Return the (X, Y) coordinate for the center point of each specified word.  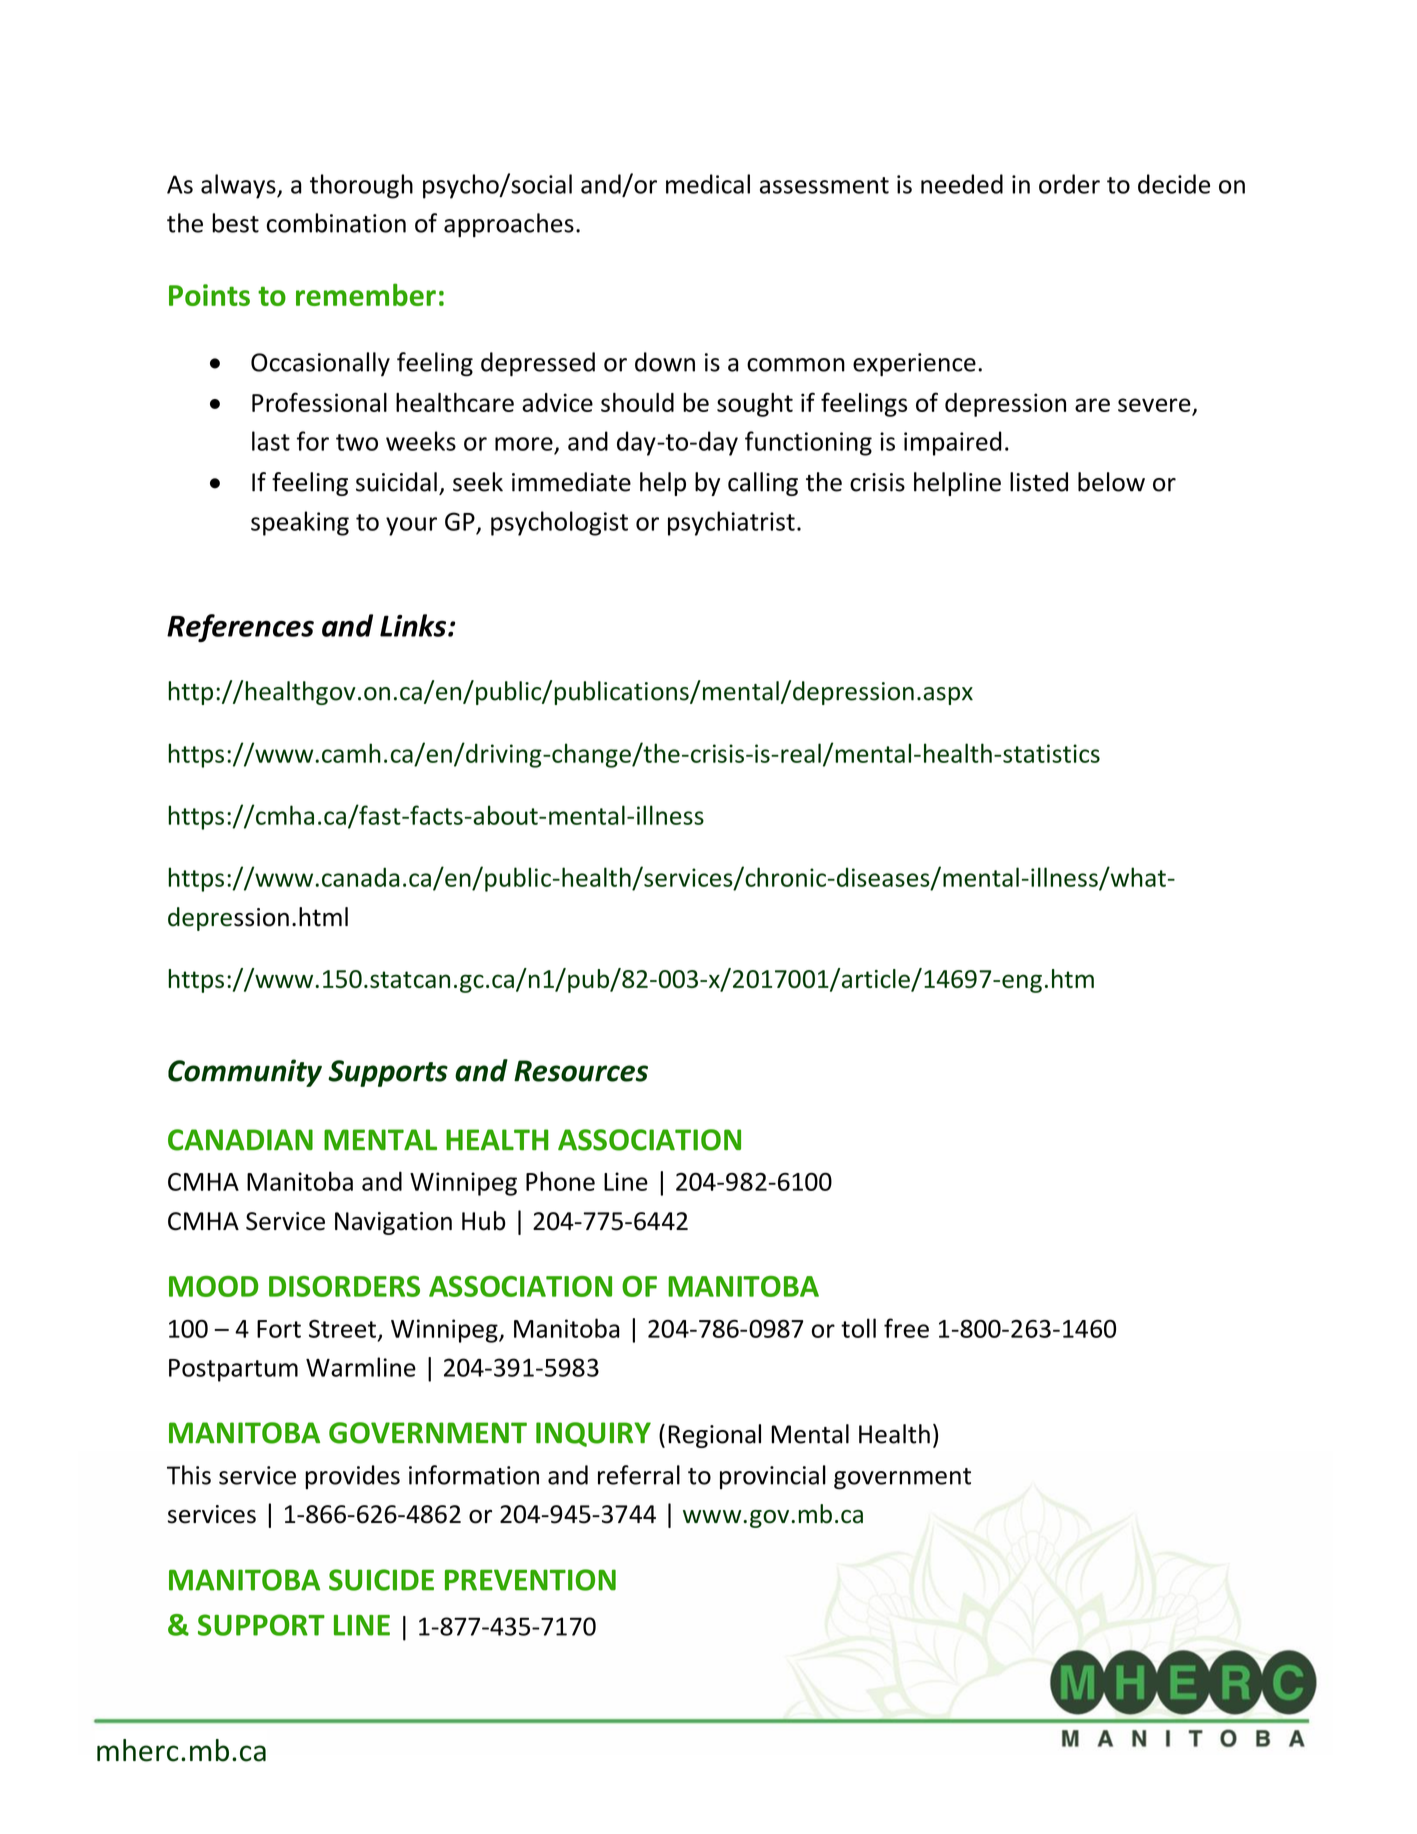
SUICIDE (381, 1580)
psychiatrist (731, 523)
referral (639, 1475)
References (240, 628)
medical (708, 184)
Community (245, 1073)
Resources (581, 1071)
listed (1039, 482)
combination (336, 223)
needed (962, 184)
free (906, 1328)
